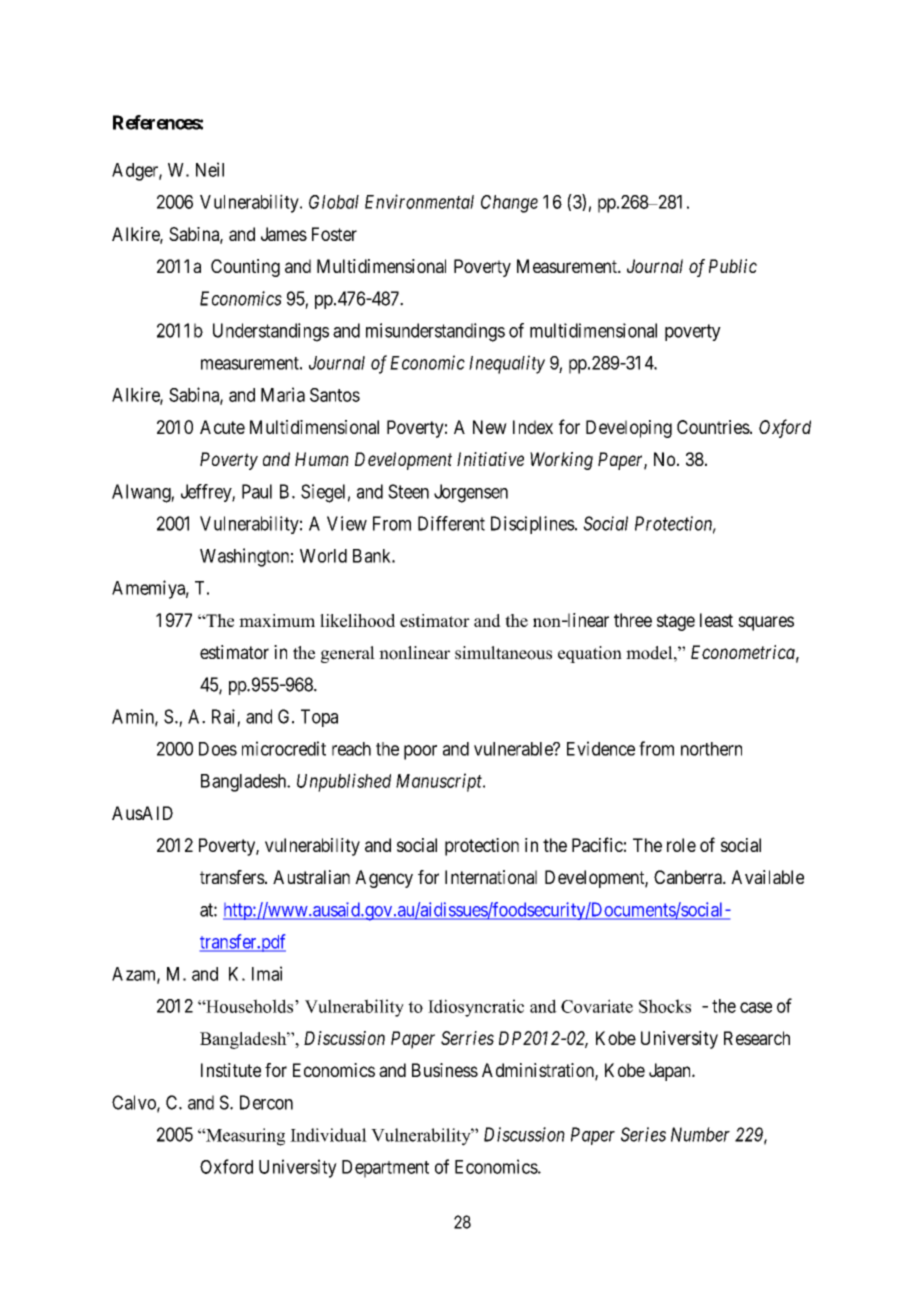  I want to click on International, so click(491, 877).
